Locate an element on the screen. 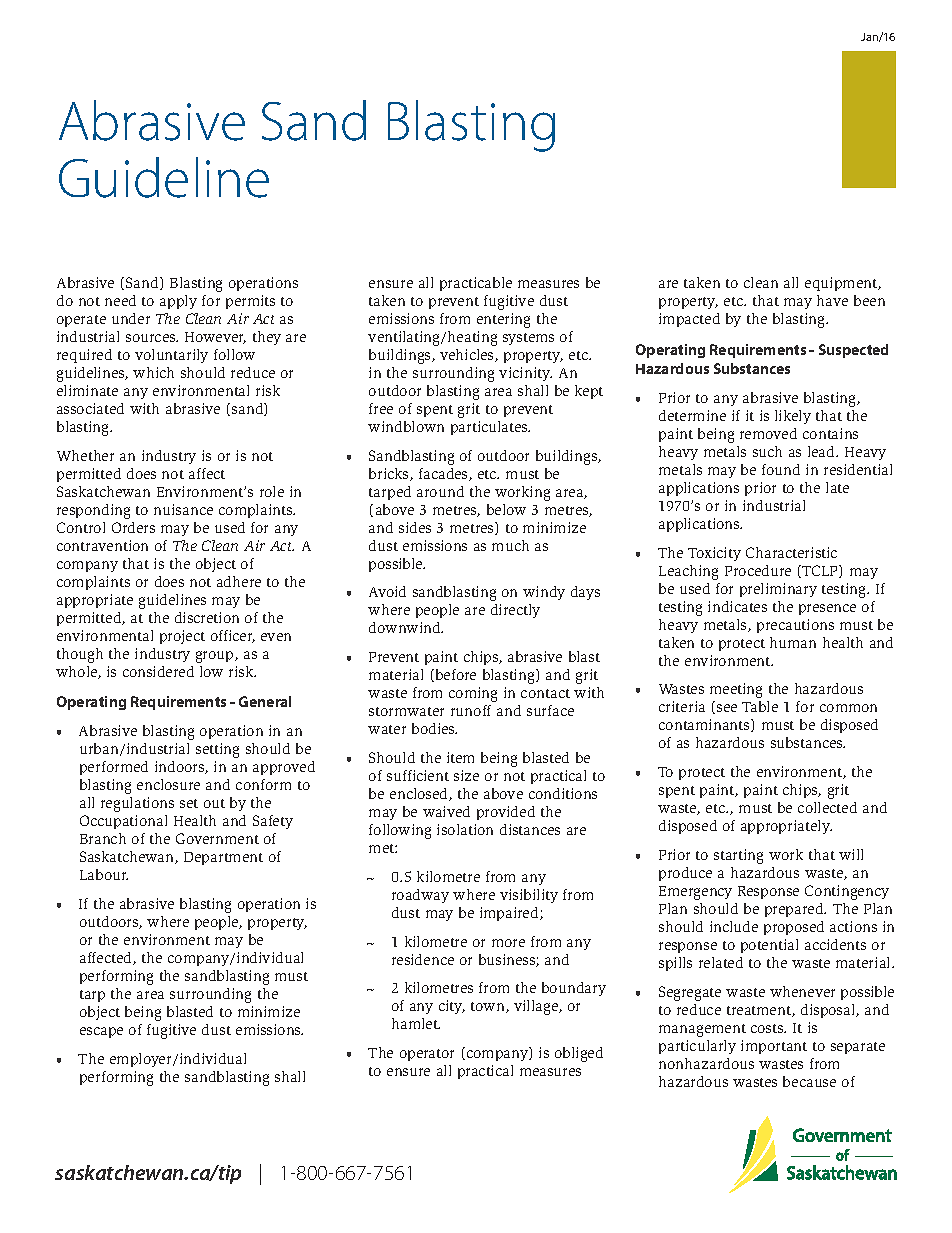 The height and width of the screenshot is (1233, 952). coming is located at coordinates (473, 694).
